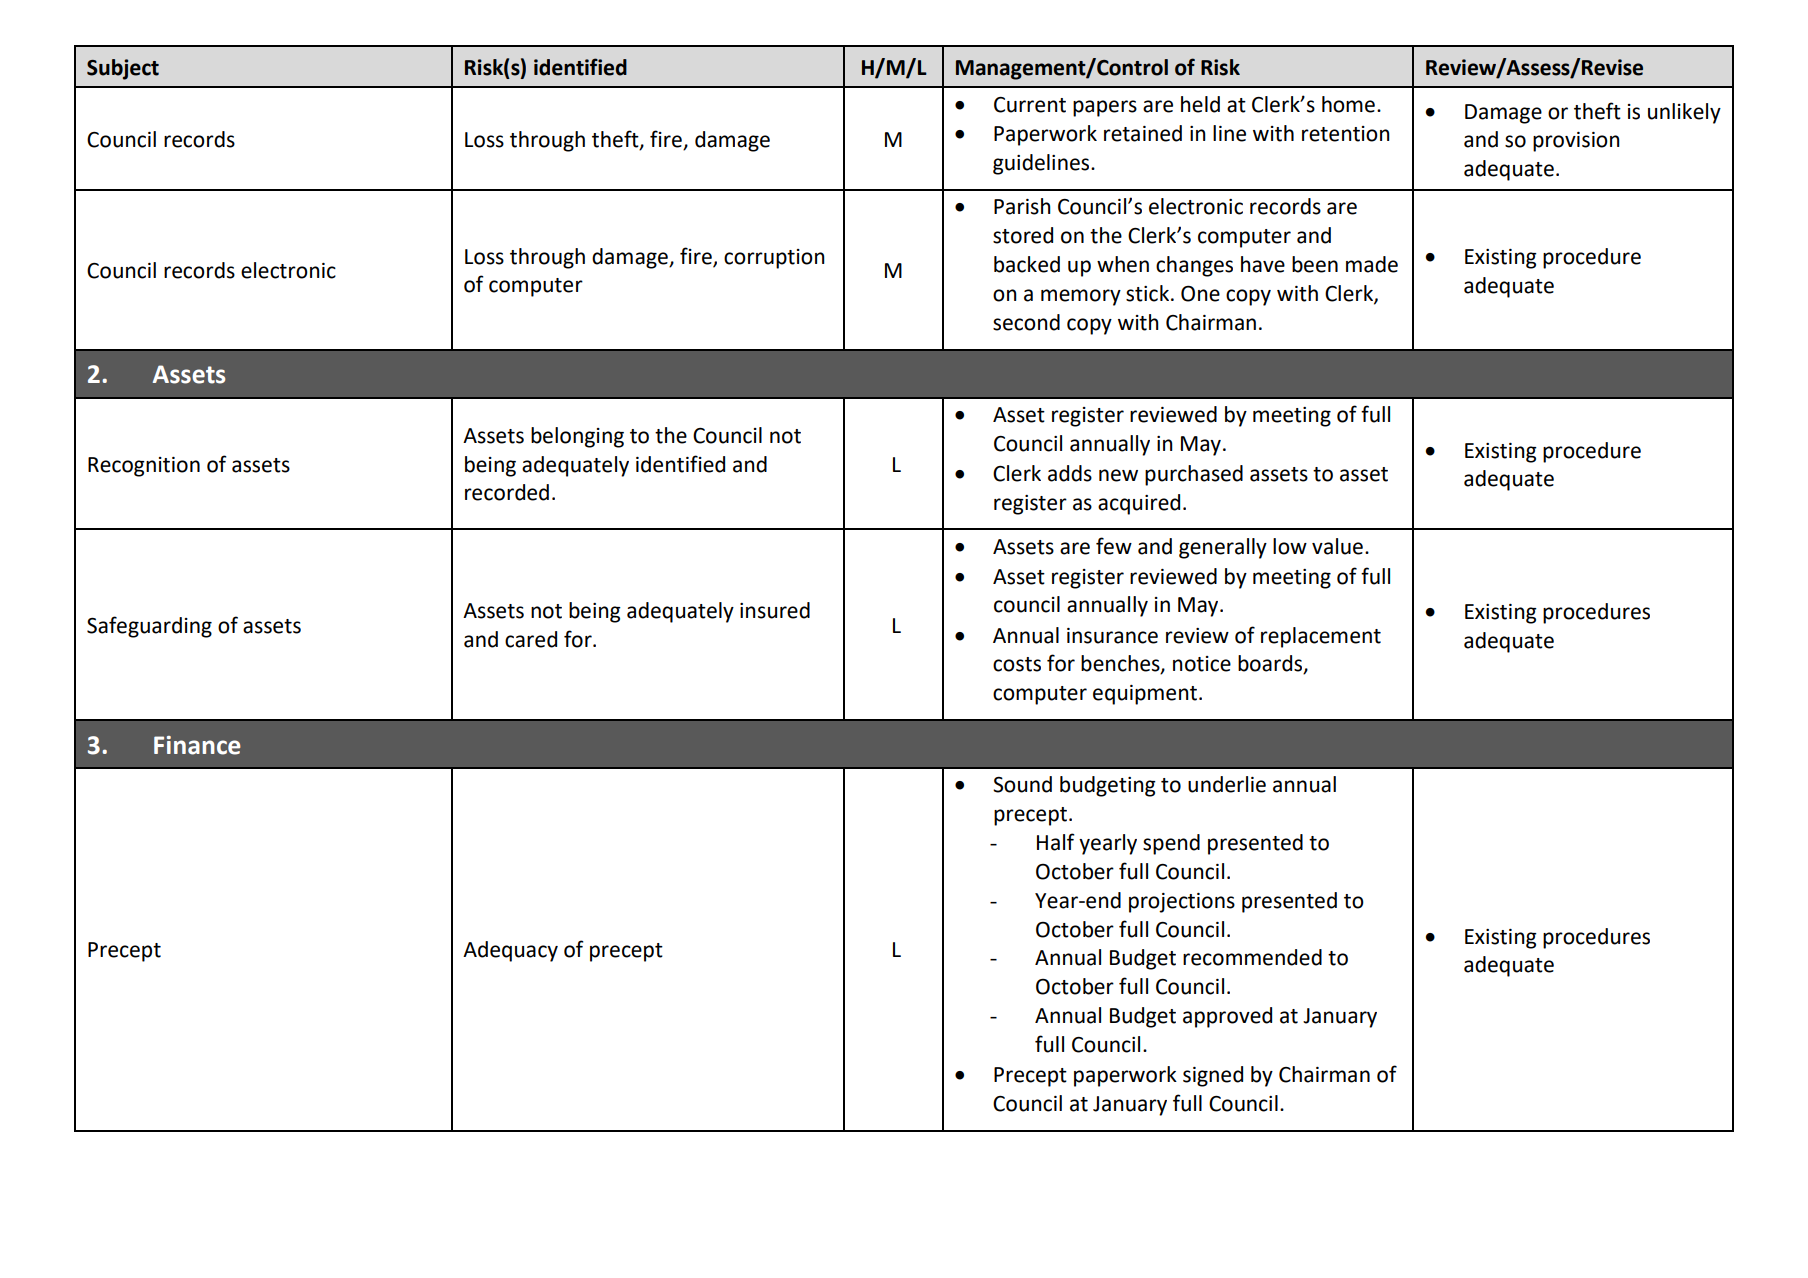  I want to click on Adequacy, so click(510, 951).
